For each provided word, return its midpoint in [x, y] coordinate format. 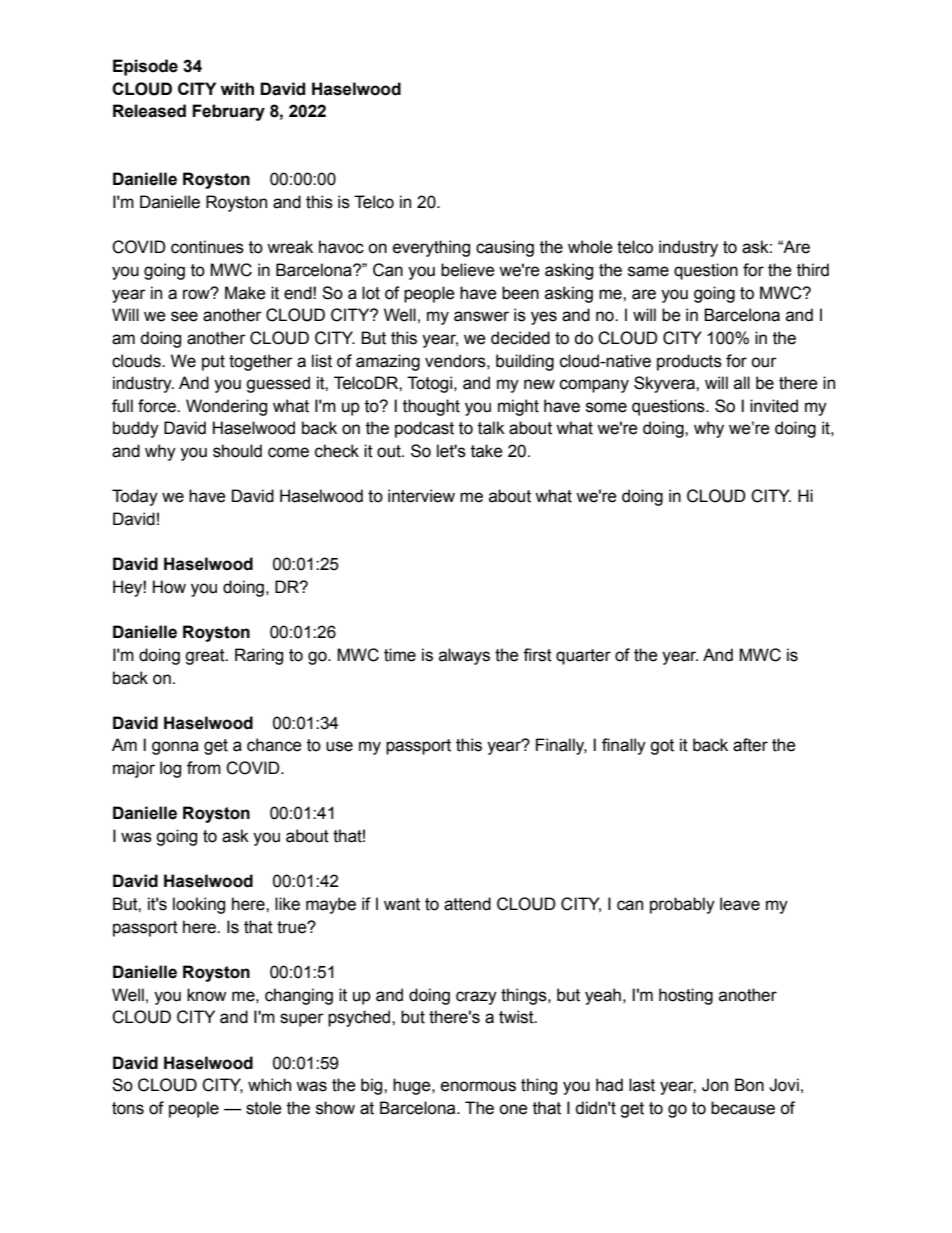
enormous [478, 1086]
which [269, 1085]
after [750, 745]
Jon [715, 1085]
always [464, 656]
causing [505, 248]
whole [590, 247]
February [228, 112]
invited [774, 406]
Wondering [226, 407]
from [204, 768]
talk [491, 428]
